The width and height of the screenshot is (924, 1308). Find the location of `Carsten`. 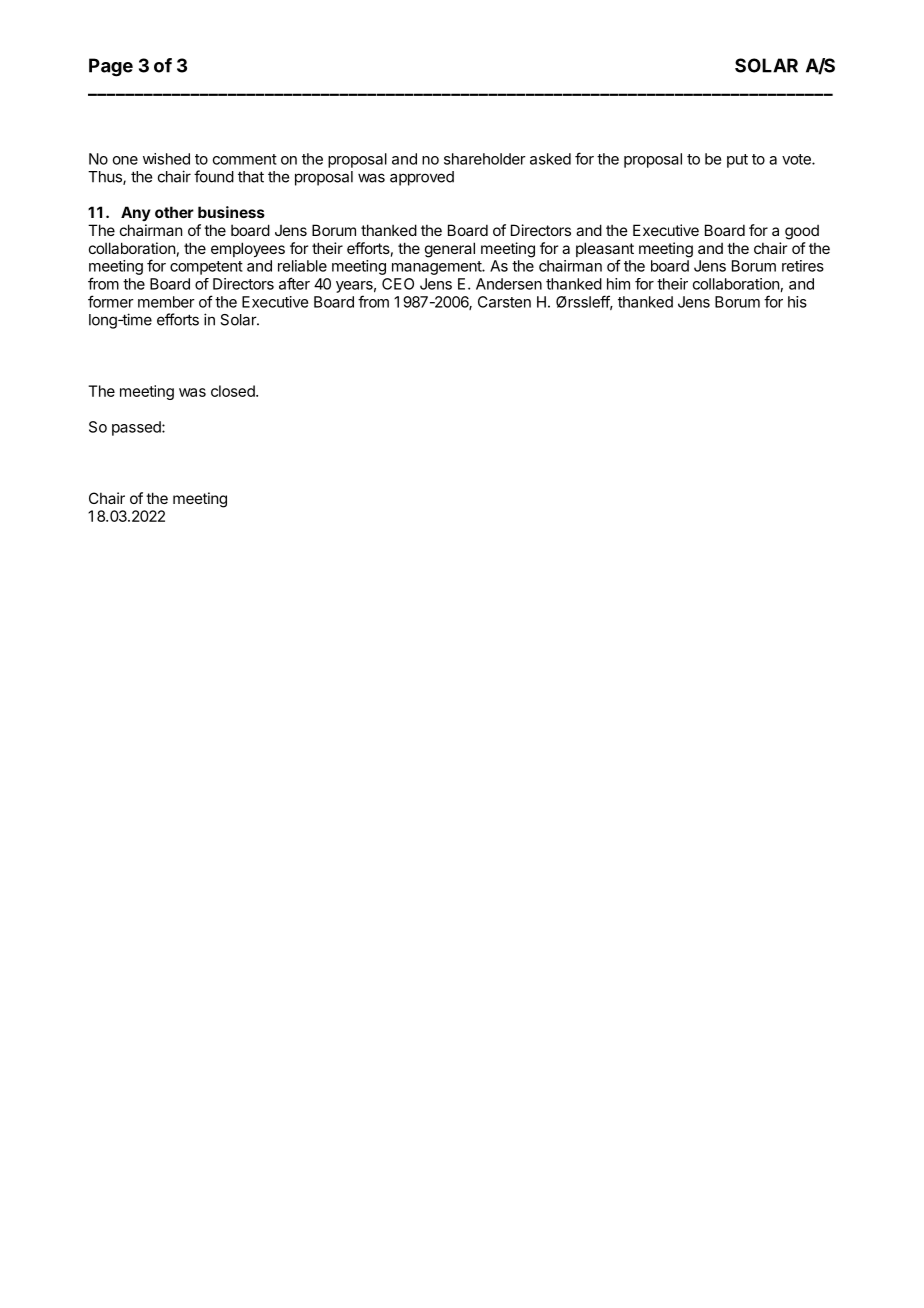

Carsten is located at coordinates (504, 302).
